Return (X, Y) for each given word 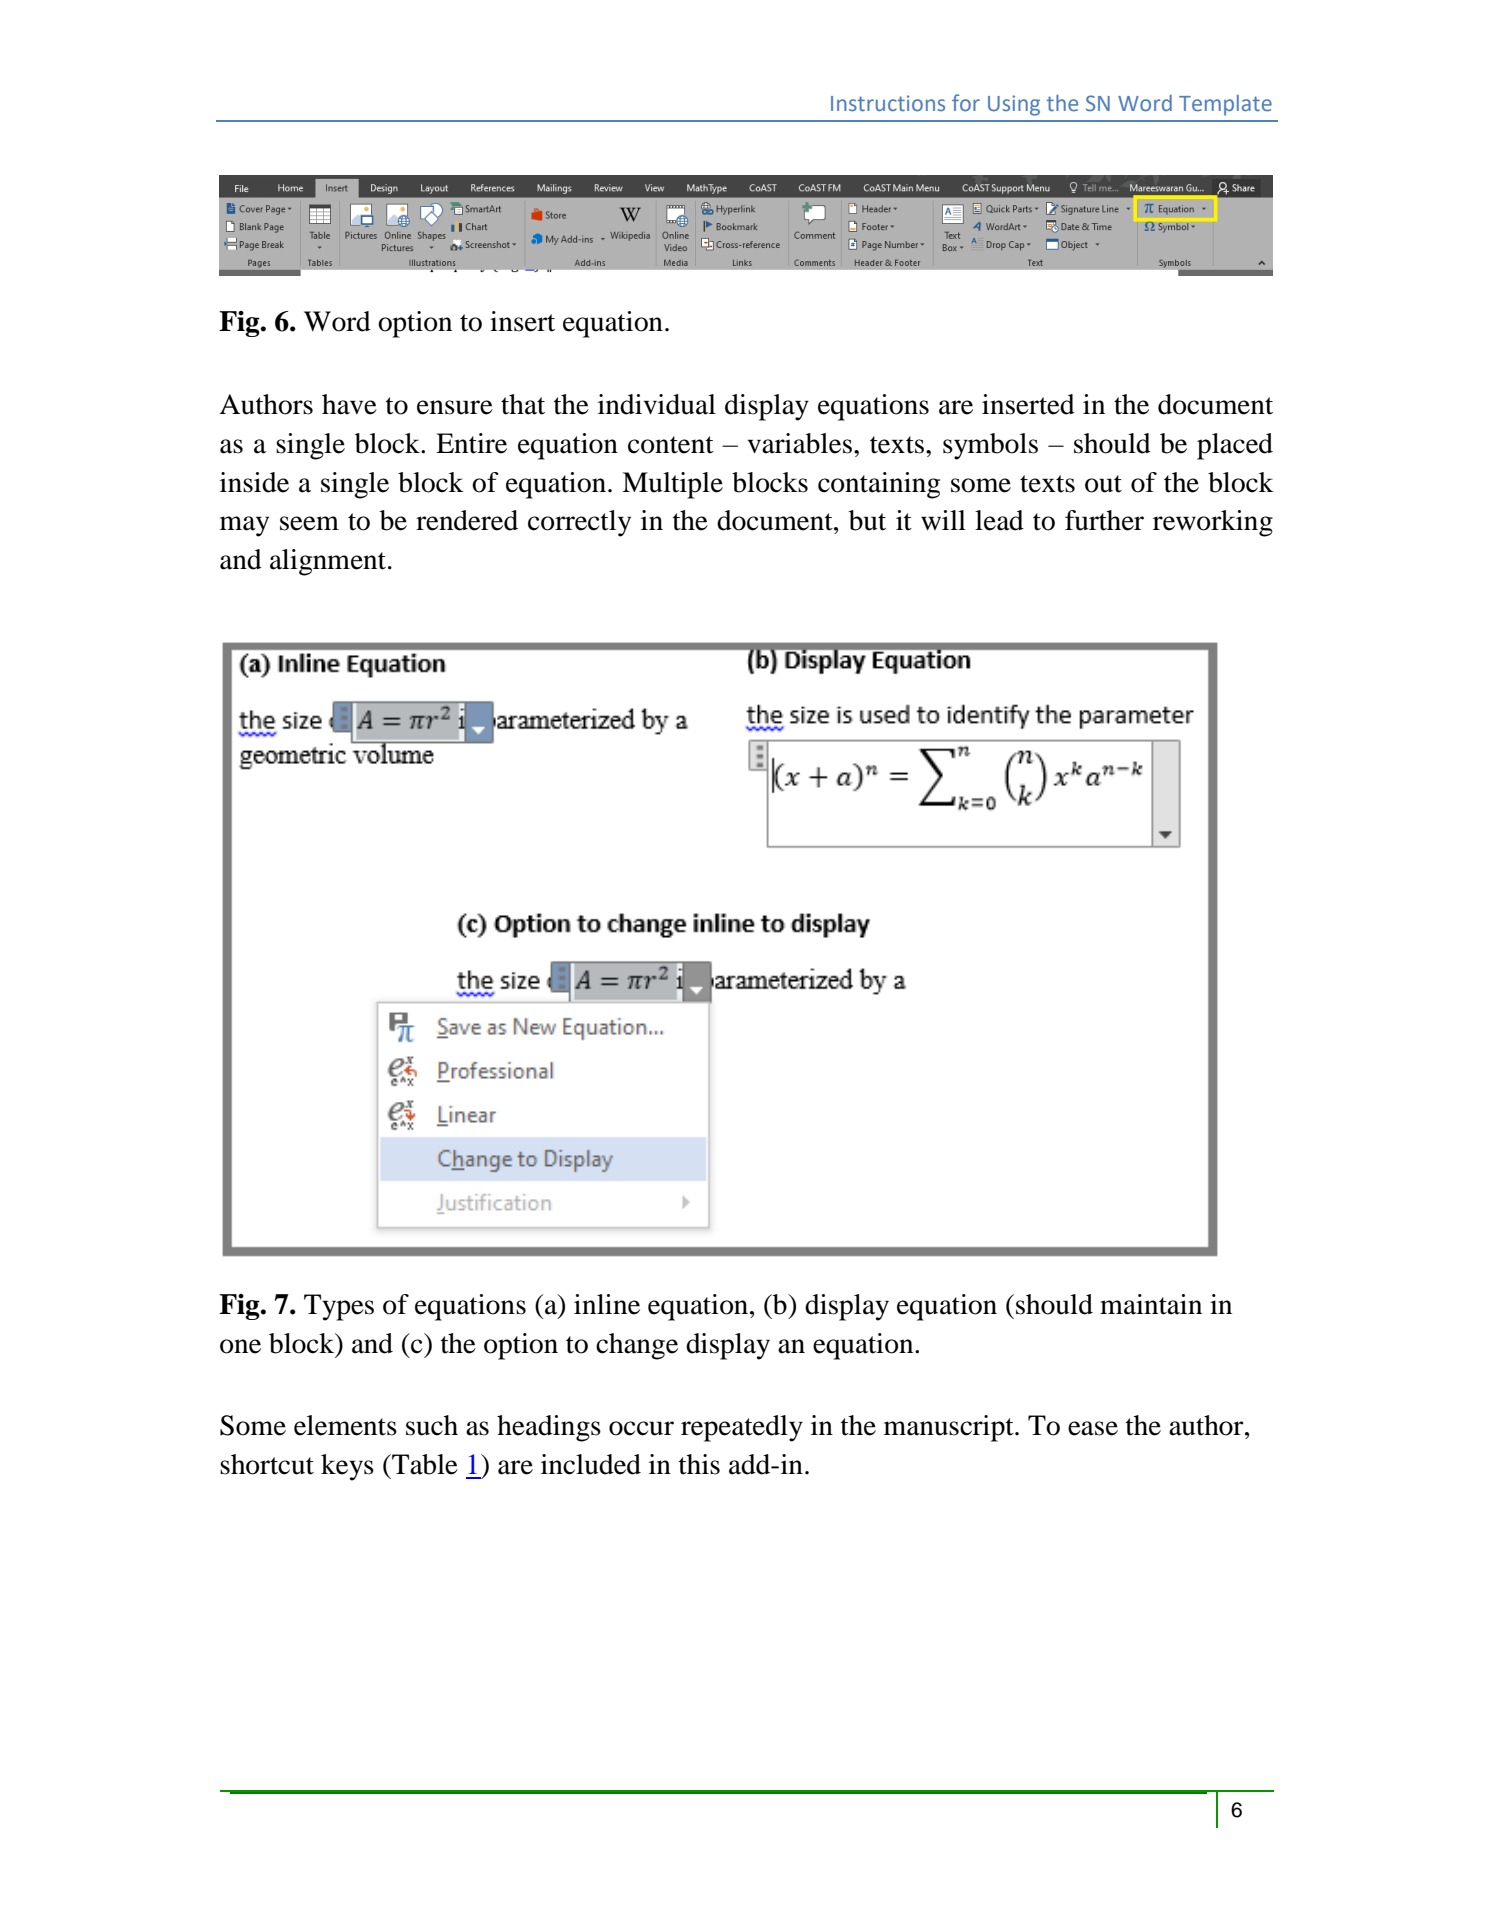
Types (339, 1307)
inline (607, 1304)
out (1103, 484)
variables (799, 443)
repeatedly (742, 1428)
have (349, 404)
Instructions (888, 103)
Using (1014, 105)
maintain (1151, 1304)
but (867, 520)
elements (345, 1425)
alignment (329, 562)
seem (309, 523)
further (1104, 520)
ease (1093, 1428)
